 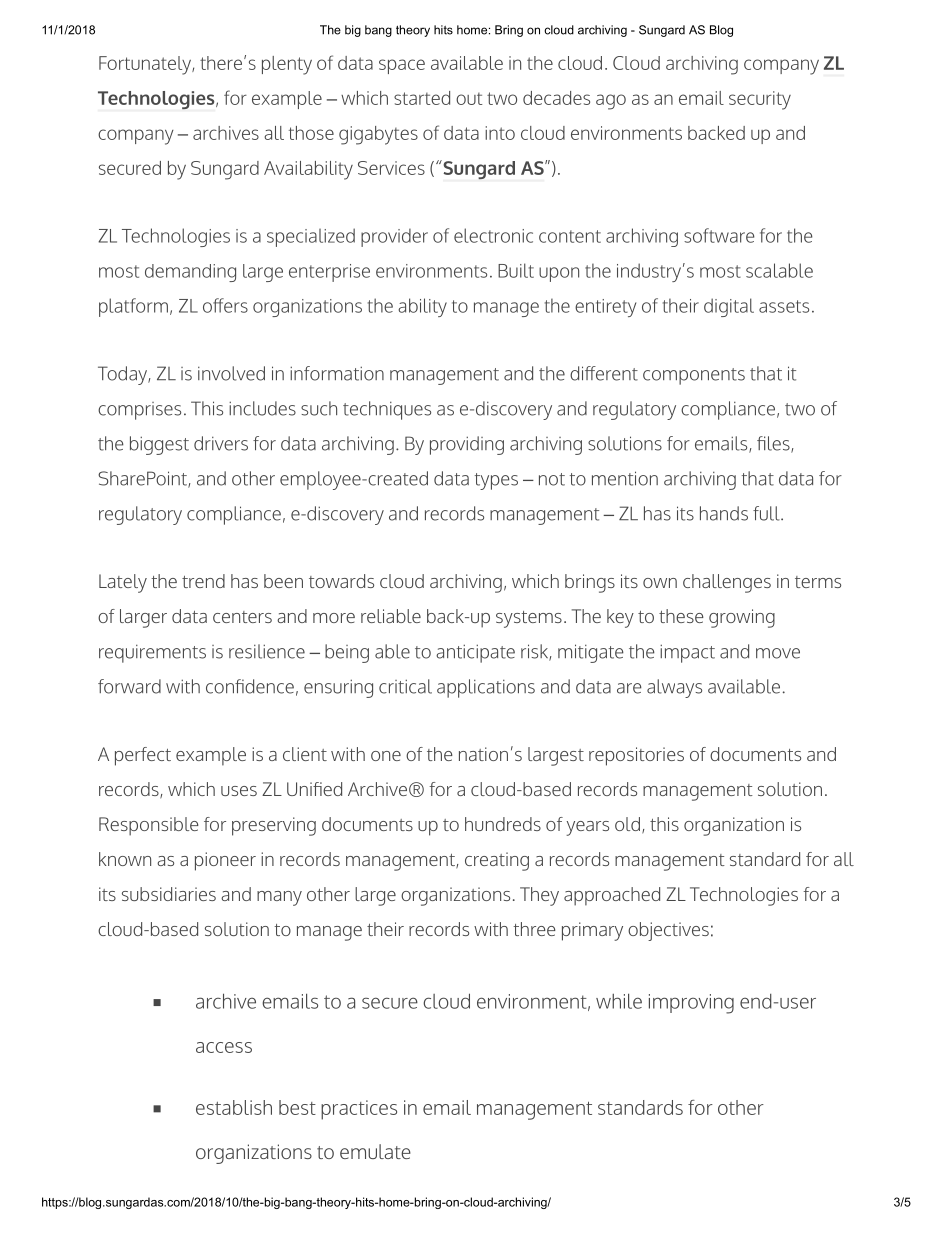 What do you see at coordinates (469, 99) in the screenshot?
I see `out` at bounding box center [469, 99].
